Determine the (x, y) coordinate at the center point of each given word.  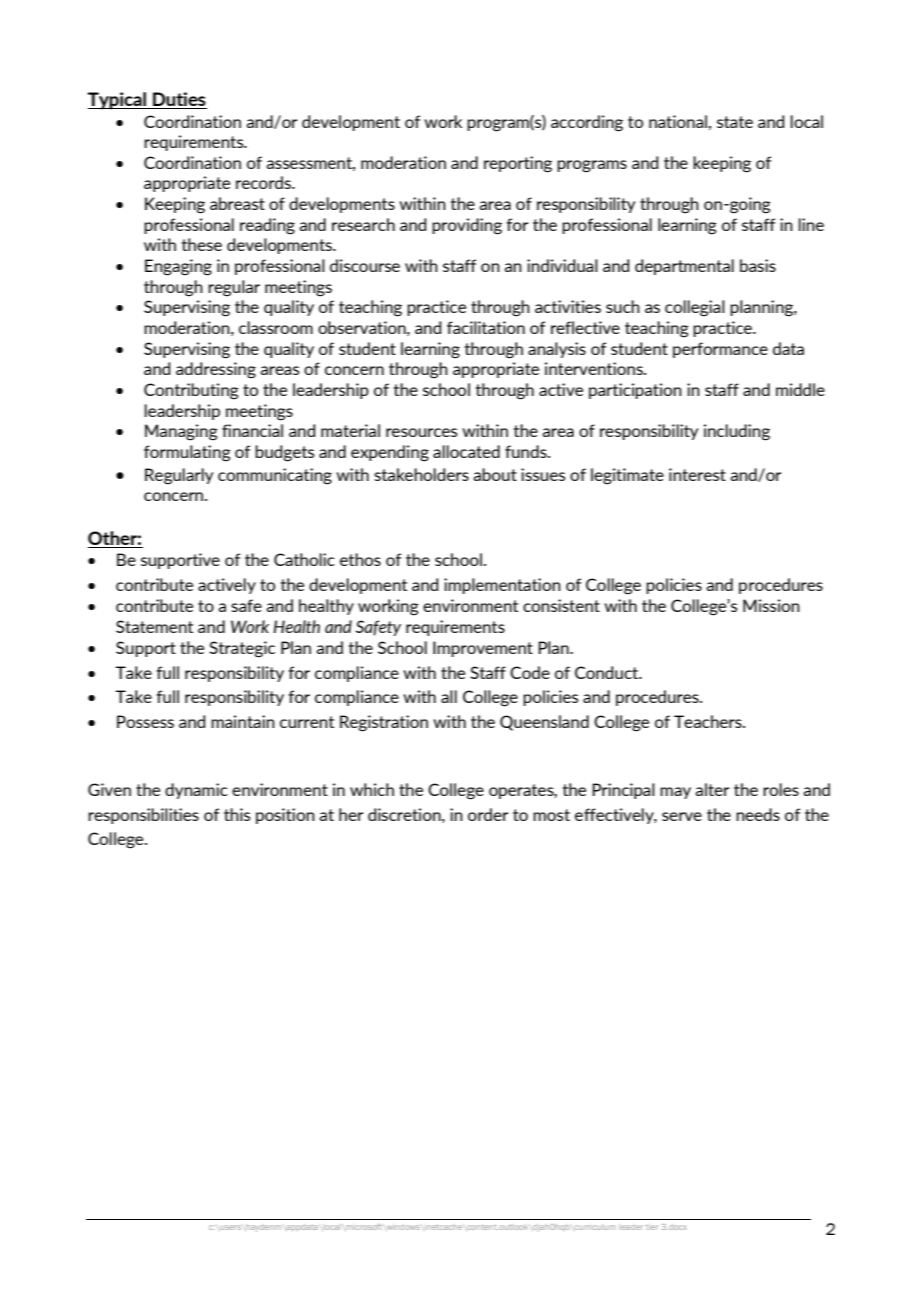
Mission (771, 605)
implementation (502, 586)
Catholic (304, 559)
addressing (216, 370)
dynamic (196, 791)
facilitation (486, 327)
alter (712, 789)
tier (652, 1227)
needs (758, 814)
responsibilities (143, 816)
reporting (518, 164)
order (488, 814)
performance (720, 350)
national (678, 121)
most (551, 815)
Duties (179, 100)
